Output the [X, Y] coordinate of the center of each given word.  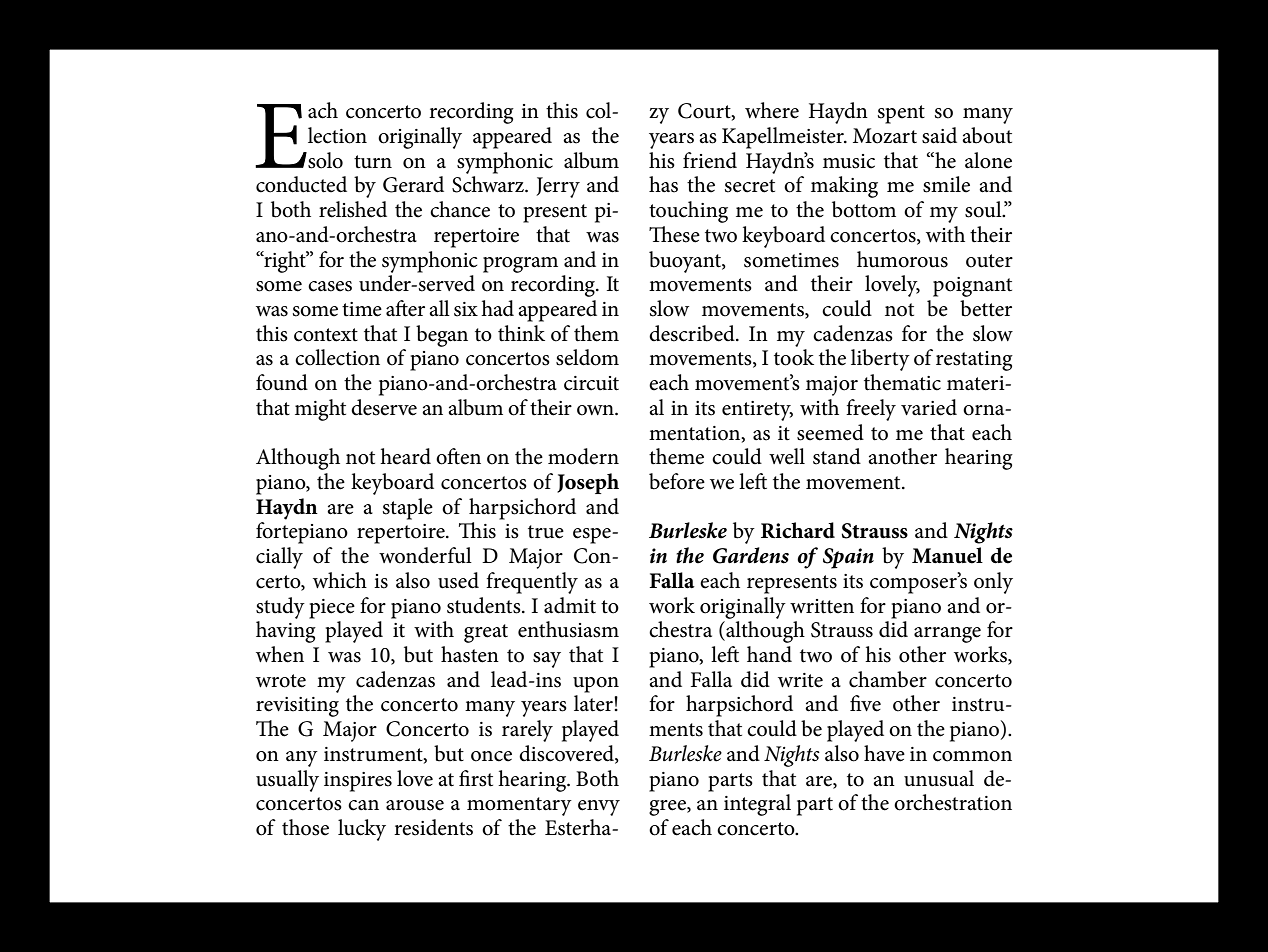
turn [373, 162]
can [363, 805]
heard [405, 456]
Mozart [885, 136]
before [677, 481]
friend [710, 160]
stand [837, 456]
